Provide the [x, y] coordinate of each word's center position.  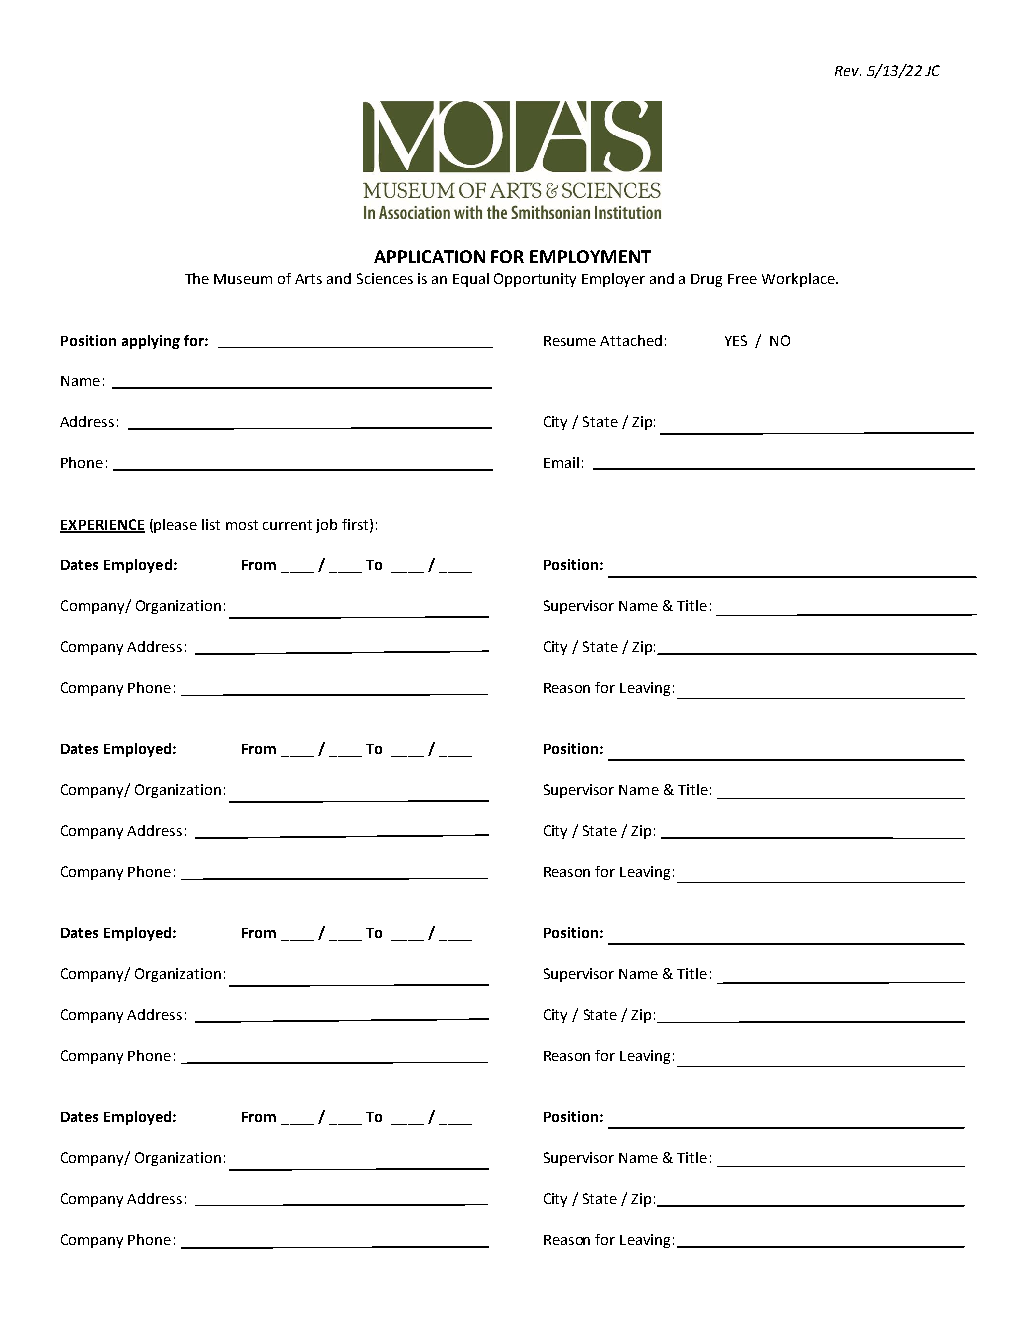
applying [151, 342]
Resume [570, 341]
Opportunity [535, 280]
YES [736, 340]
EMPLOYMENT [590, 256]
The [197, 278]
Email [561, 462]
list [211, 524]
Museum [243, 279]
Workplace [799, 280]
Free [742, 279]
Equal [471, 280]
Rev [848, 71]
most [242, 525]
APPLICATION [429, 256]
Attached [631, 340]
